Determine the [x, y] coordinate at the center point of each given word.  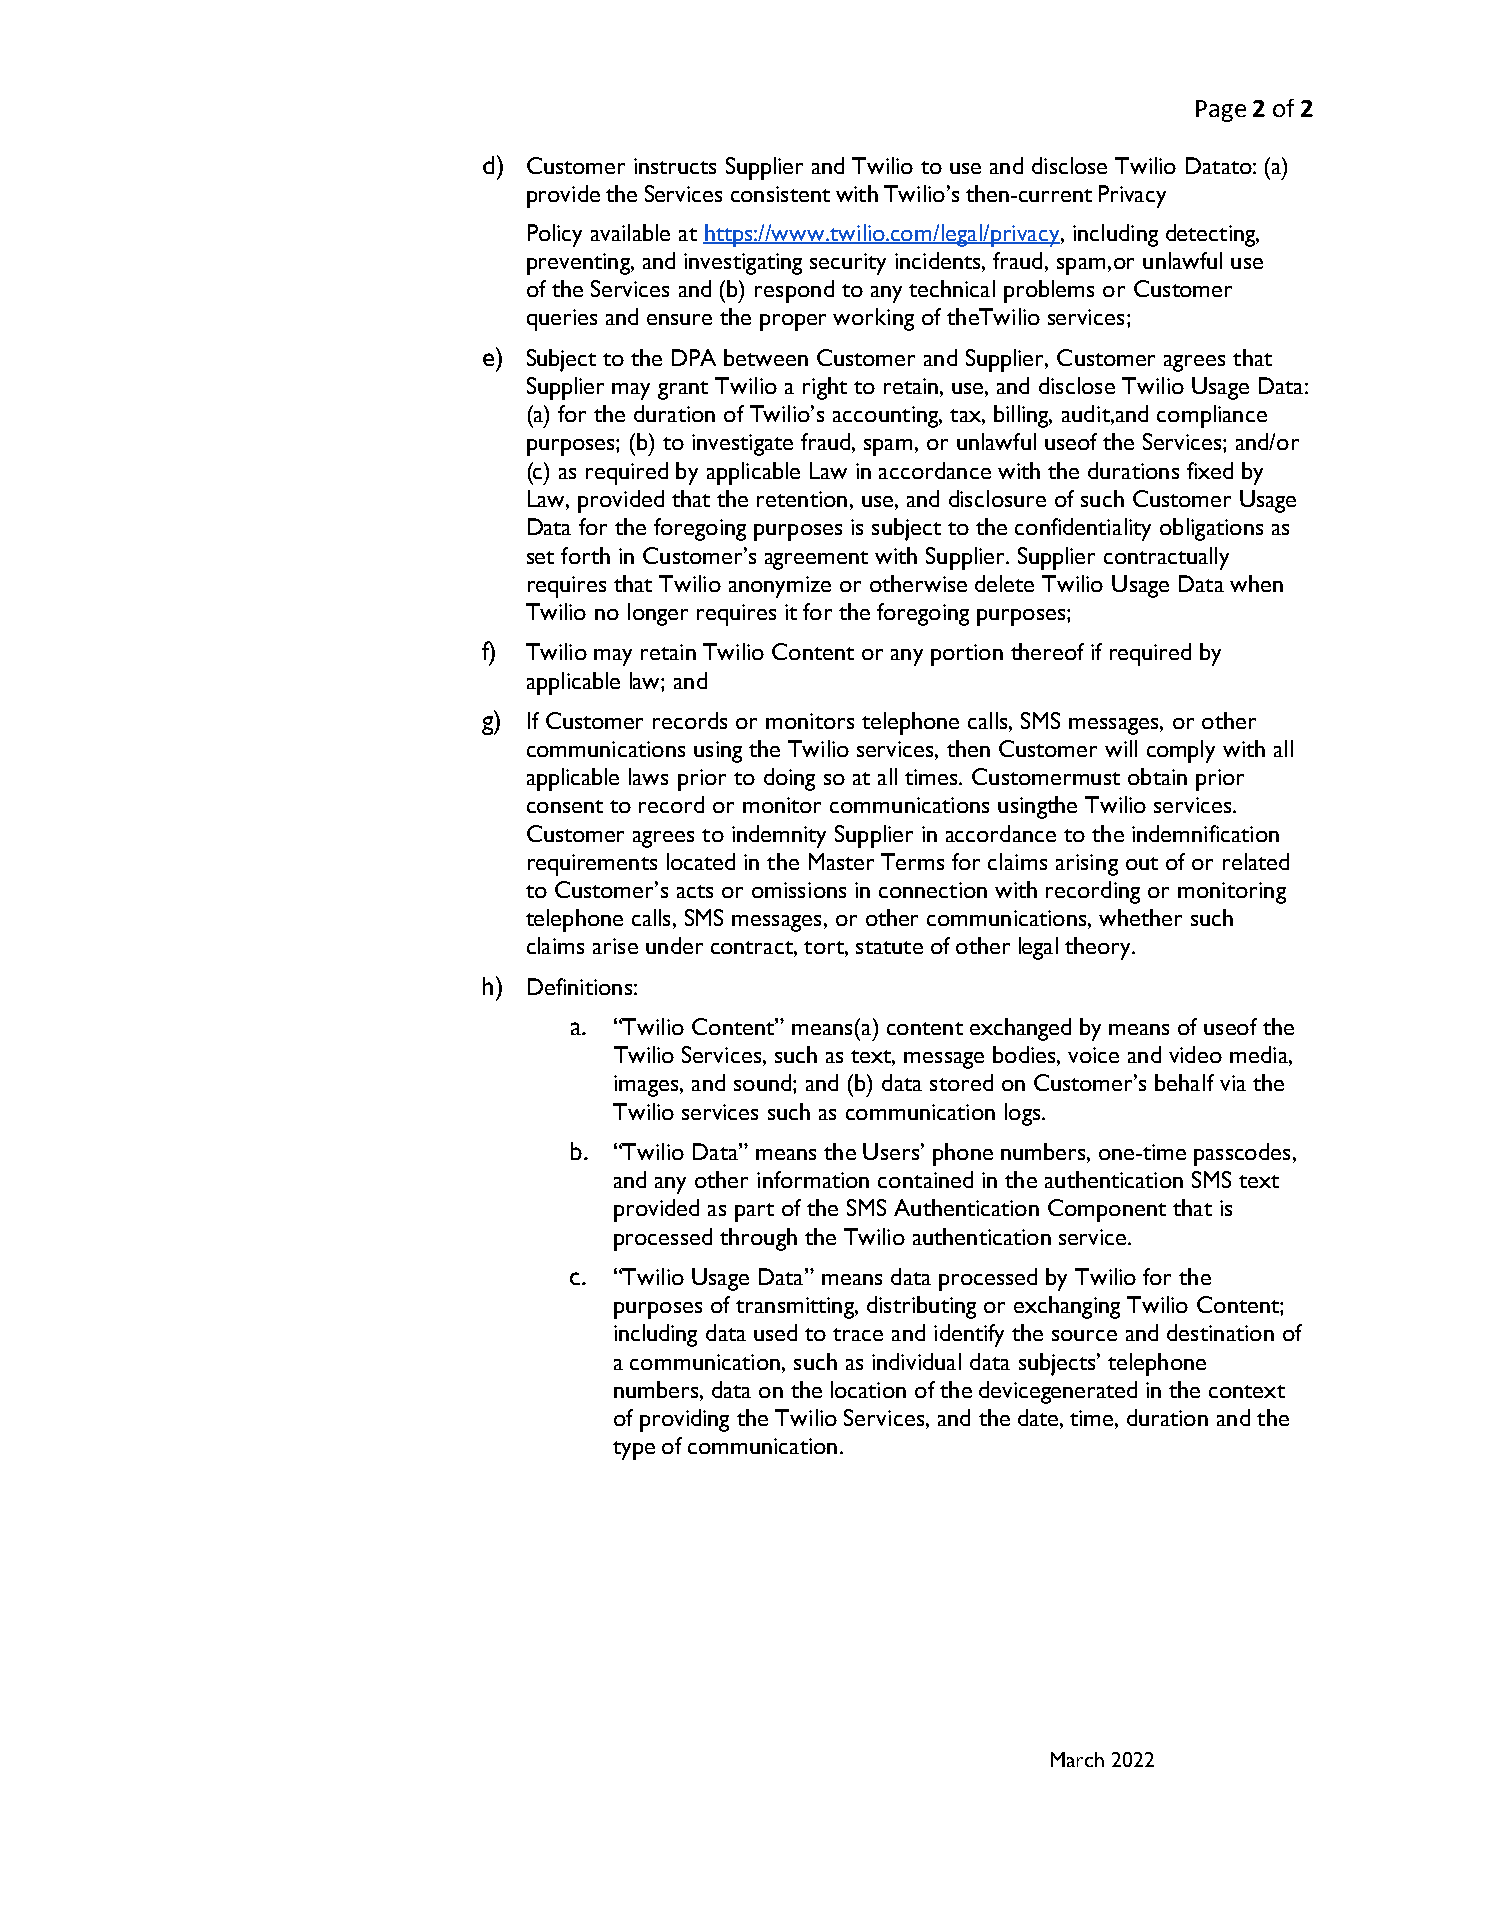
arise [615, 946]
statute [889, 947]
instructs [675, 166]
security [848, 264]
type [634, 1450]
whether [1140, 917]
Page [1221, 111]
